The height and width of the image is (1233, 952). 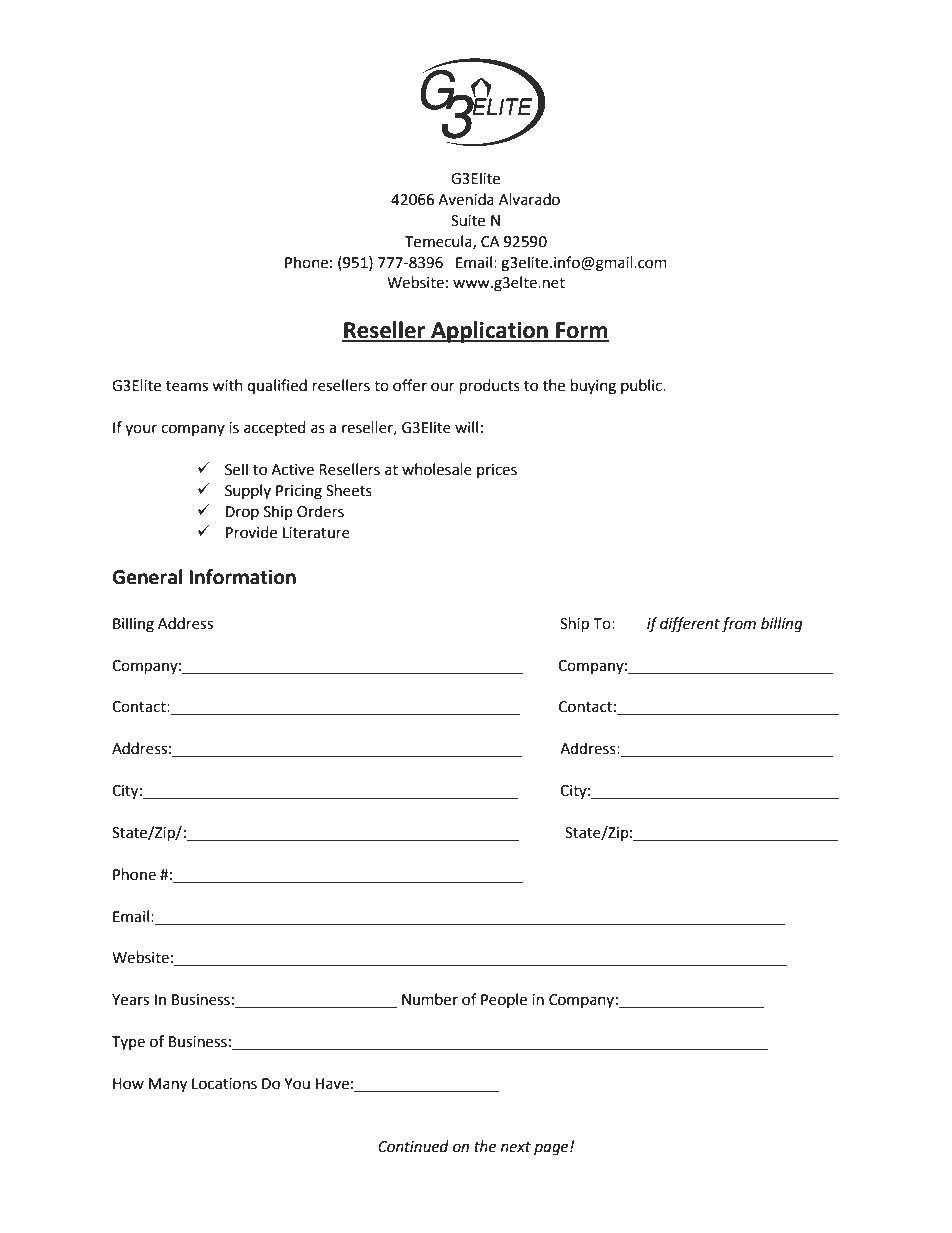 What do you see at coordinates (643, 386) in the image?
I see `public` at bounding box center [643, 386].
